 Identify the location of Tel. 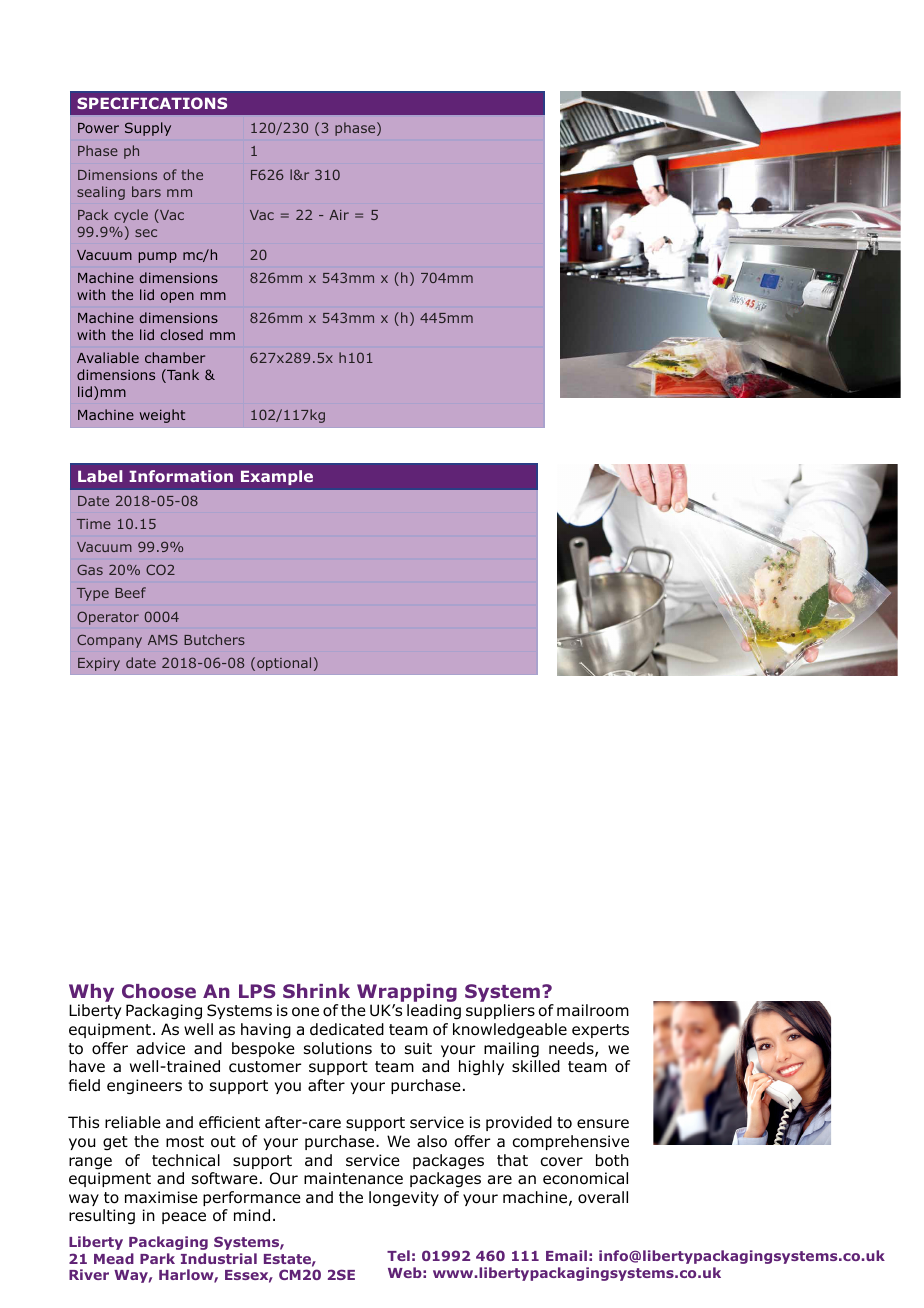
(398, 1255).
